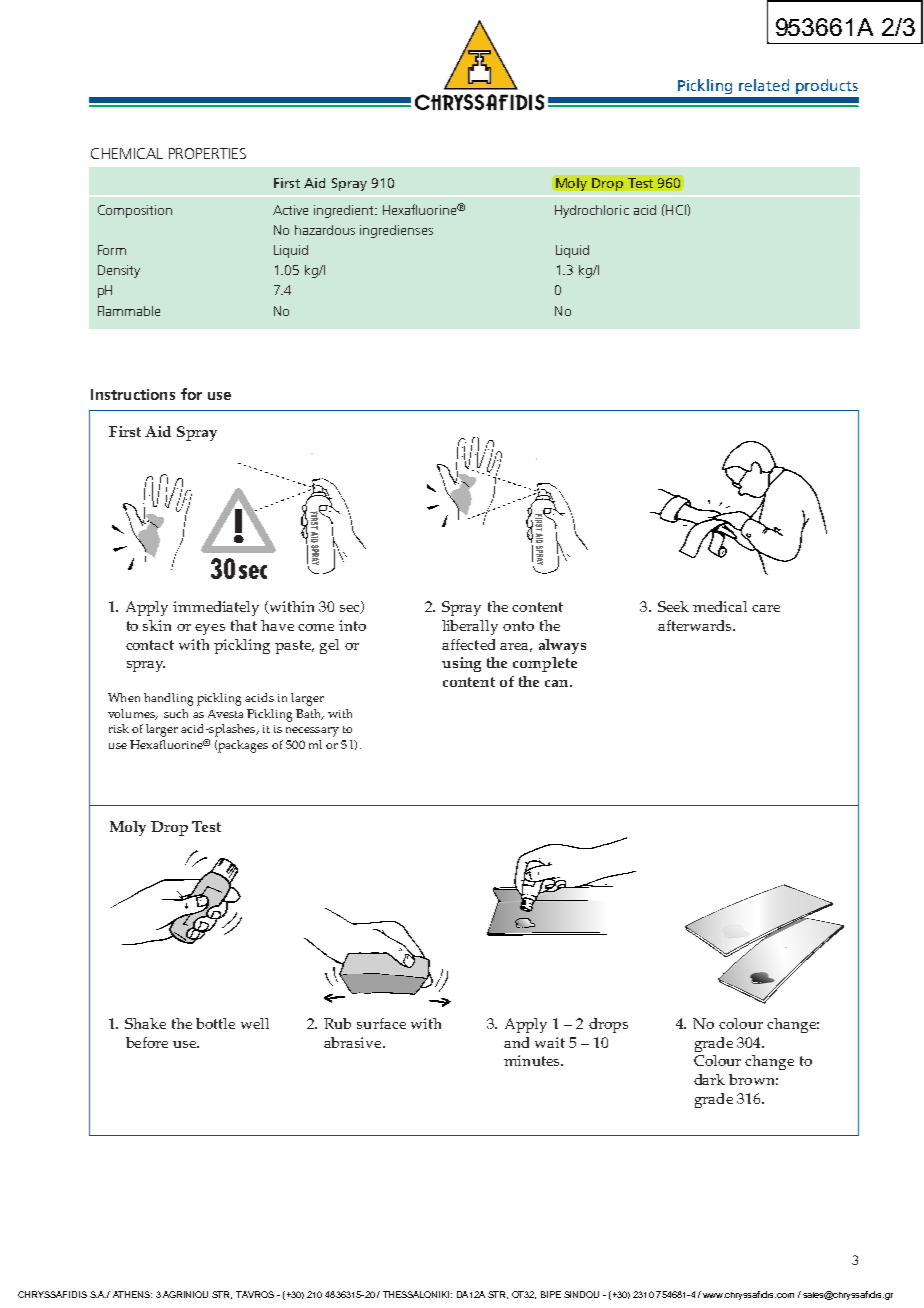 The height and width of the screenshot is (1308, 924). What do you see at coordinates (345, 211) in the screenshot?
I see `ingredient` at bounding box center [345, 211].
